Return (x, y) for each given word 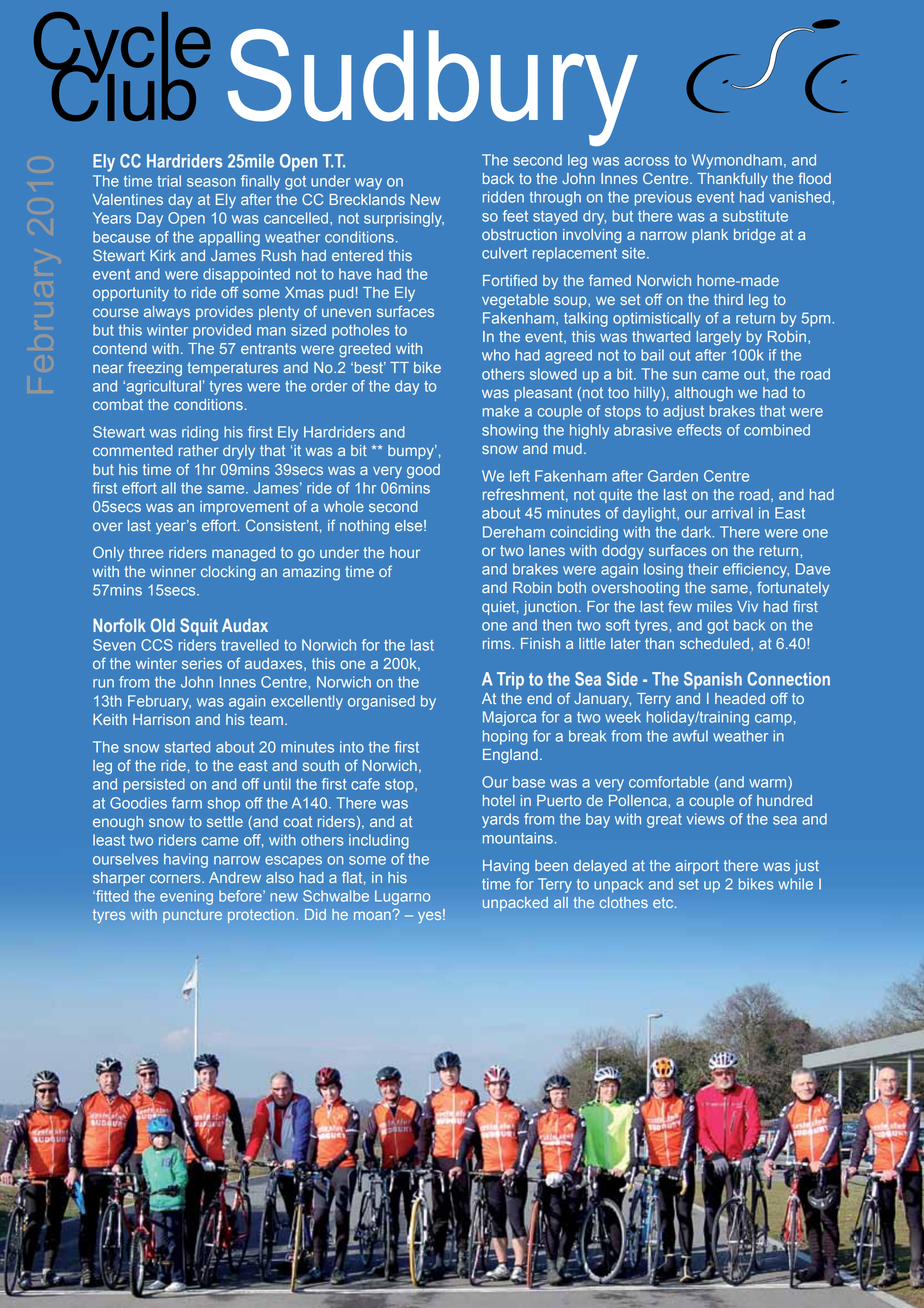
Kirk (163, 255)
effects (699, 430)
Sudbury (433, 87)
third (728, 299)
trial (169, 181)
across (646, 161)
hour (405, 552)
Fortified (510, 280)
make (501, 411)
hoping (505, 737)
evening (186, 897)
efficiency (756, 570)
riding (200, 433)
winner (173, 571)
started (187, 747)
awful (690, 736)
